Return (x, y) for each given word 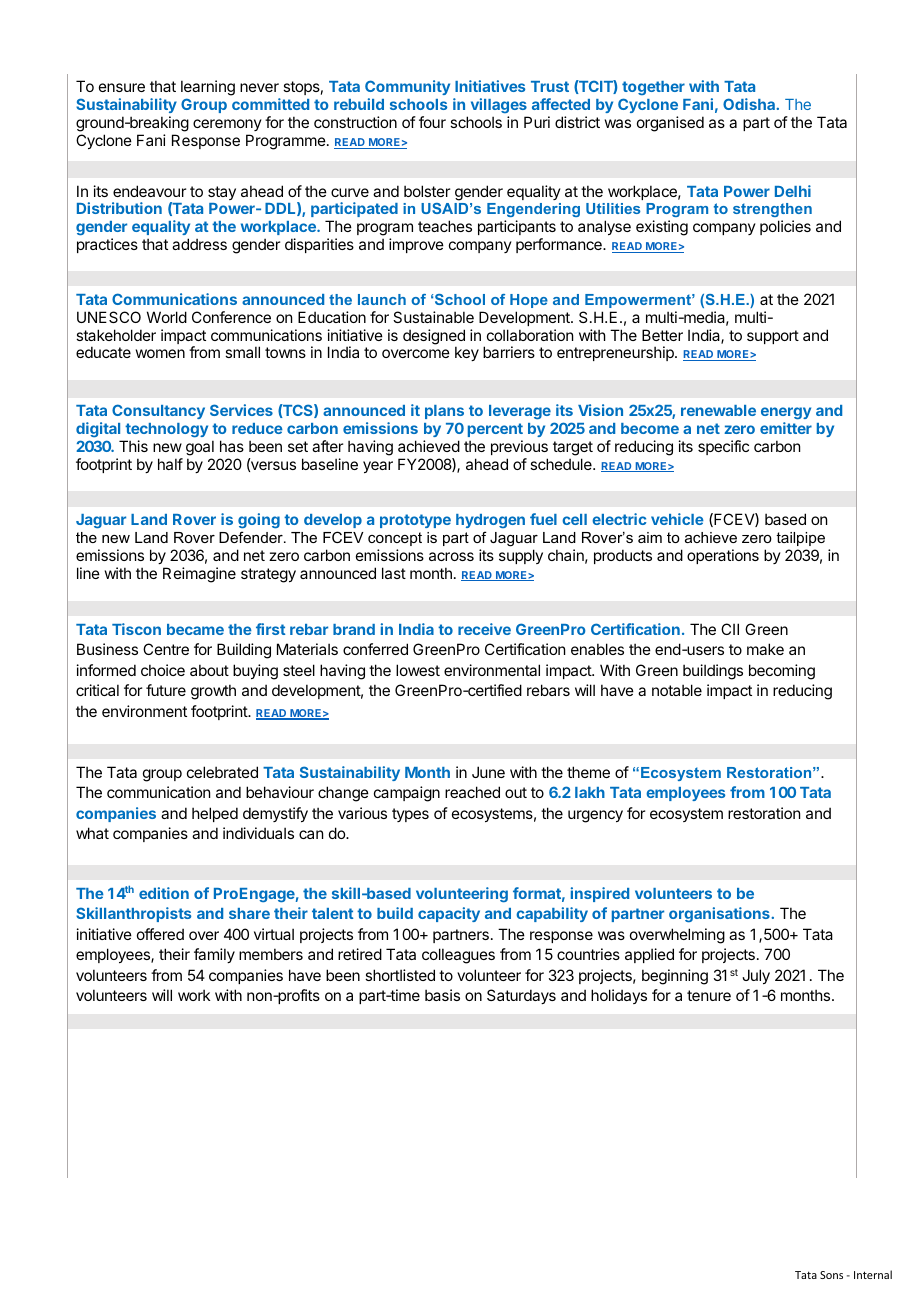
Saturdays (521, 996)
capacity (449, 914)
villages (500, 107)
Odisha (750, 104)
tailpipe (800, 539)
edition (164, 893)
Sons (831, 1275)
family (214, 955)
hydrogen (490, 521)
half (170, 464)
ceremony (227, 125)
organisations (720, 914)
